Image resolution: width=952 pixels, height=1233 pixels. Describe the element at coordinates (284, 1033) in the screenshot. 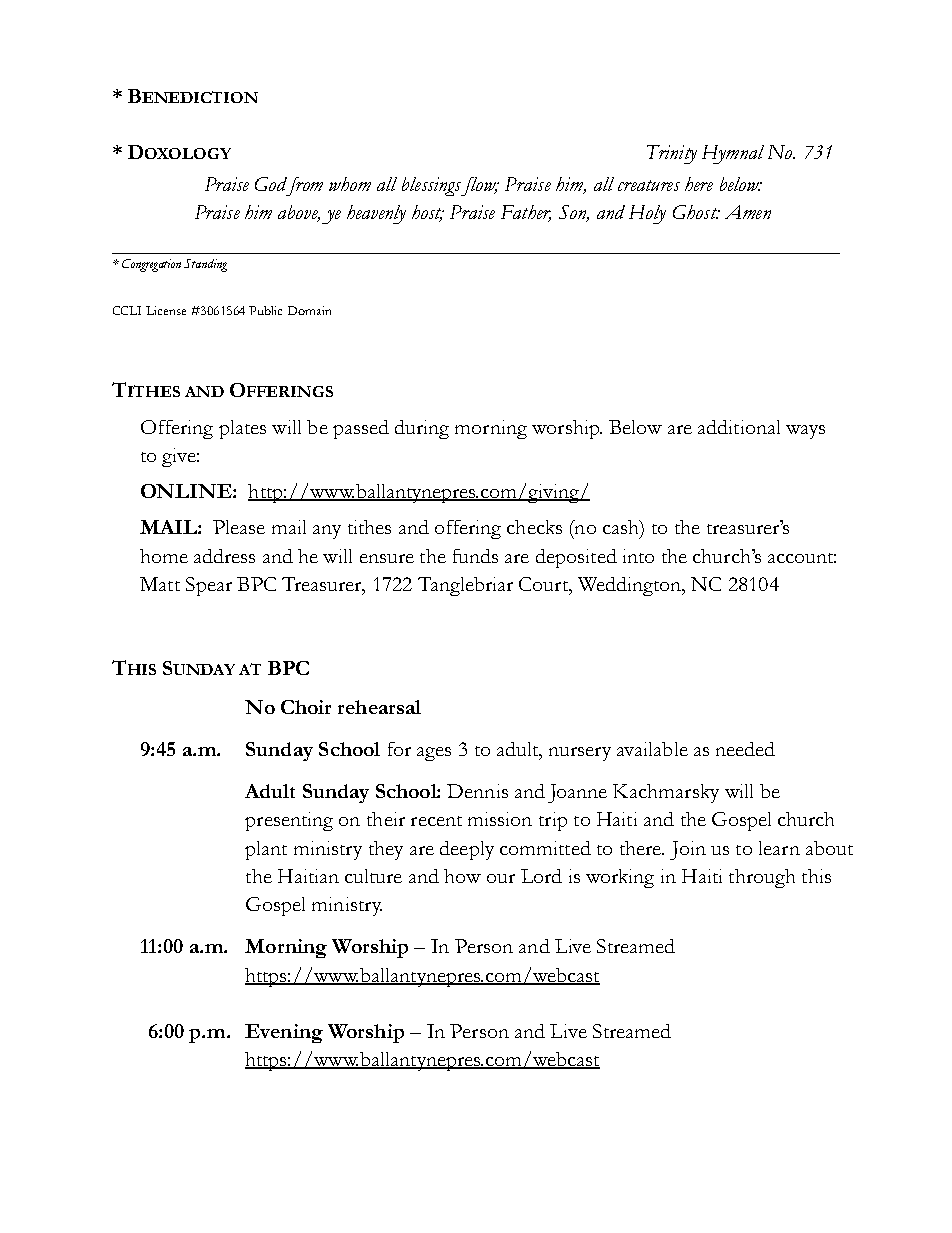

I see `Evening` at that location.
